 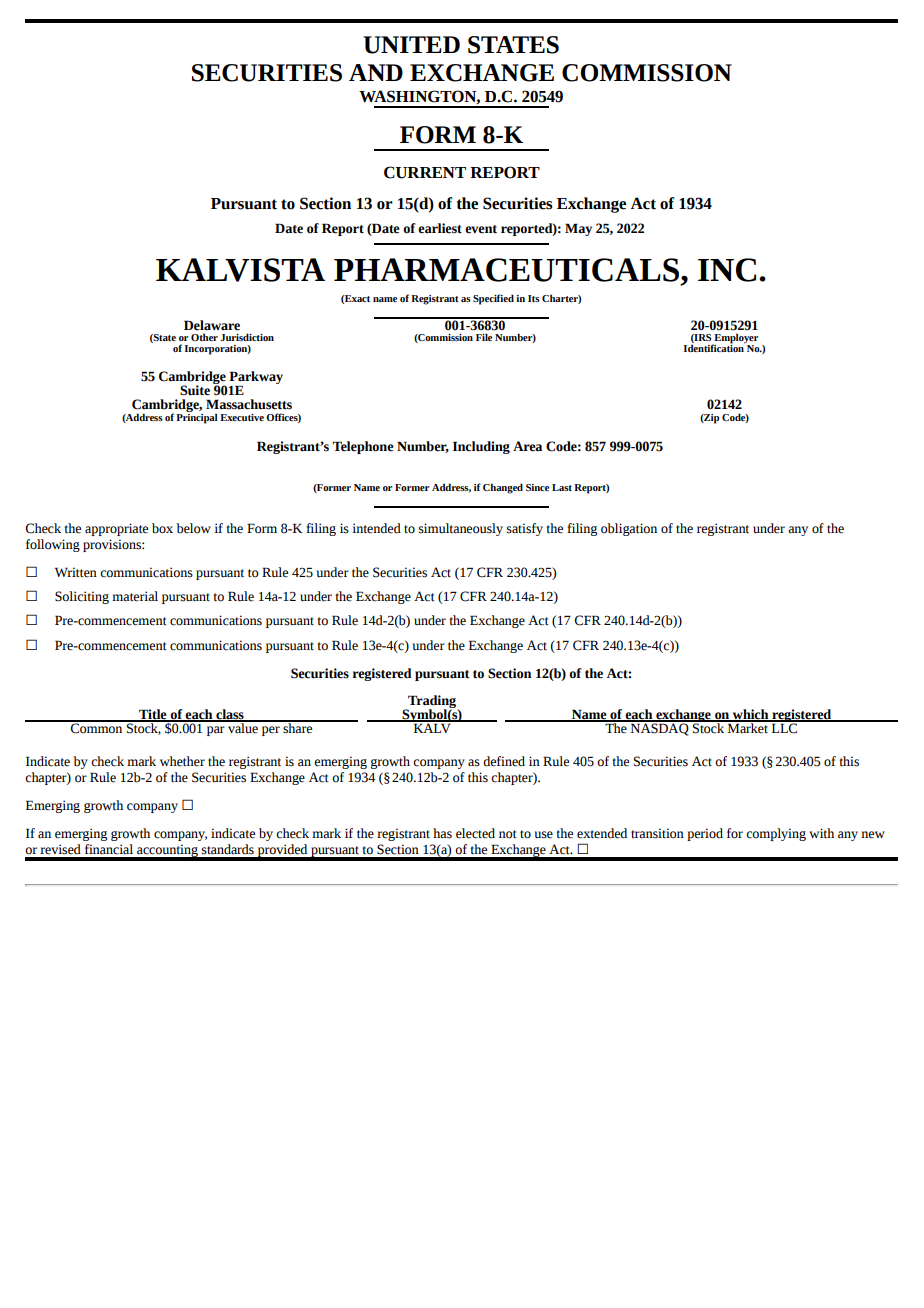 I want to click on UNITED, so click(x=411, y=45).
